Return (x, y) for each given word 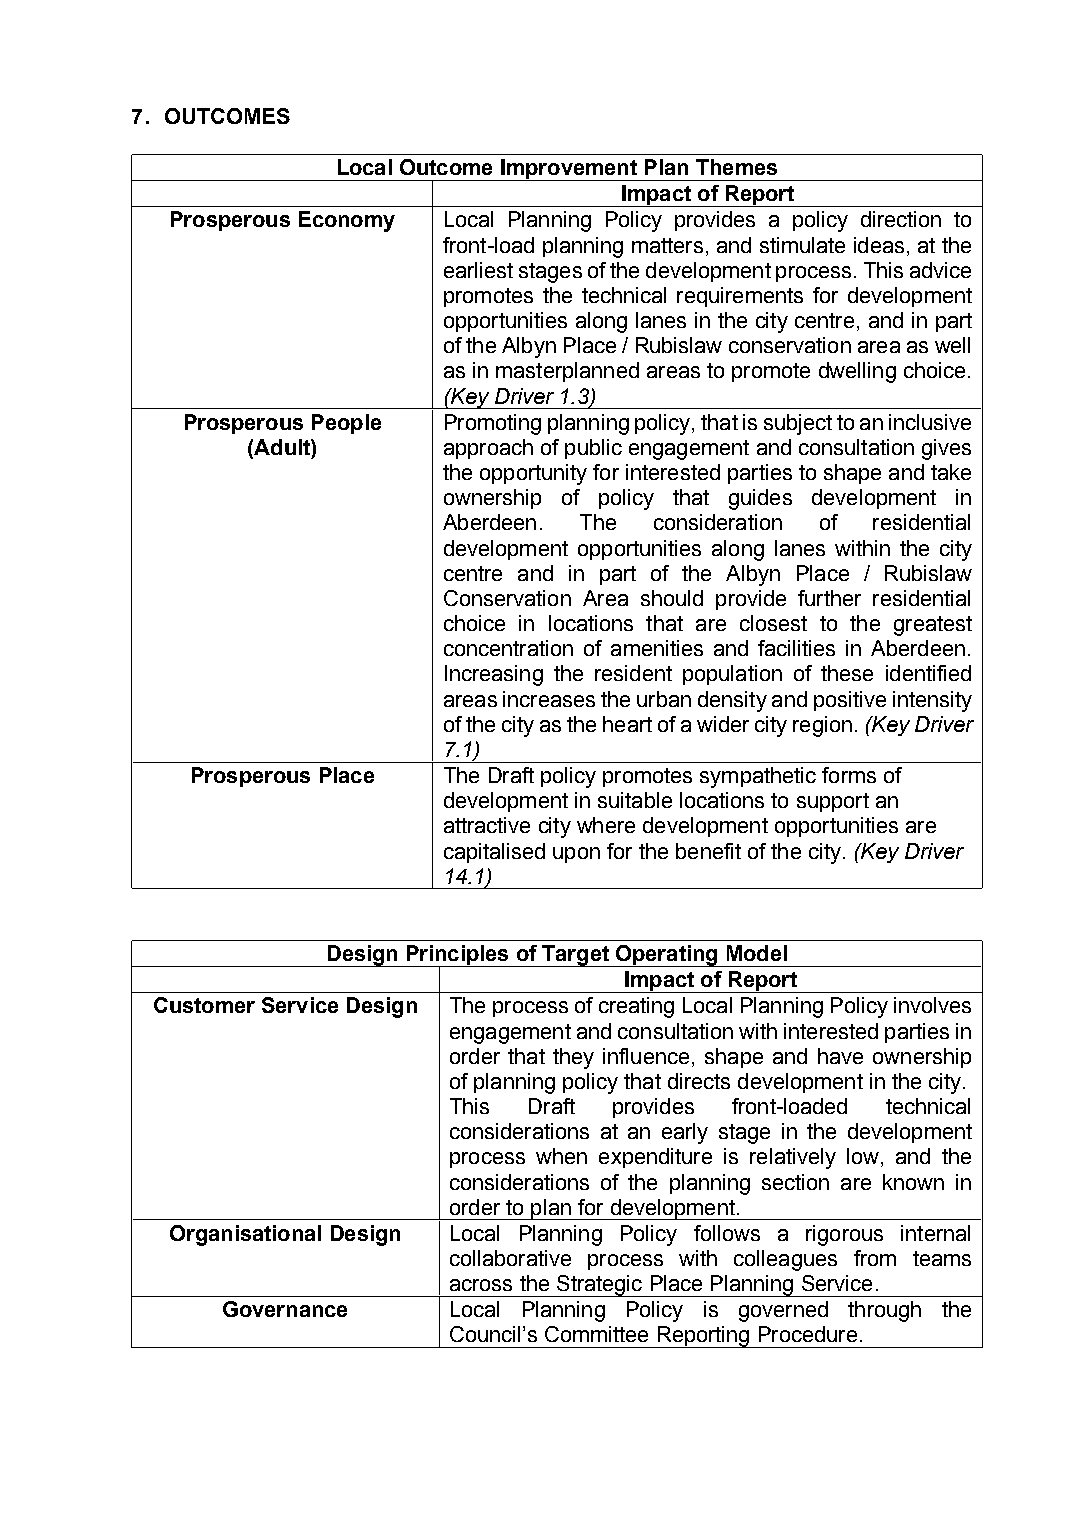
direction (901, 219)
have (840, 1056)
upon (576, 855)
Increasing (494, 675)
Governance (285, 1309)
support (833, 802)
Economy (347, 221)
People (346, 424)
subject (798, 424)
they (573, 1058)
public (593, 449)
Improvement (569, 170)
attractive (487, 825)
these (847, 673)
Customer (204, 1005)
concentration (508, 648)
